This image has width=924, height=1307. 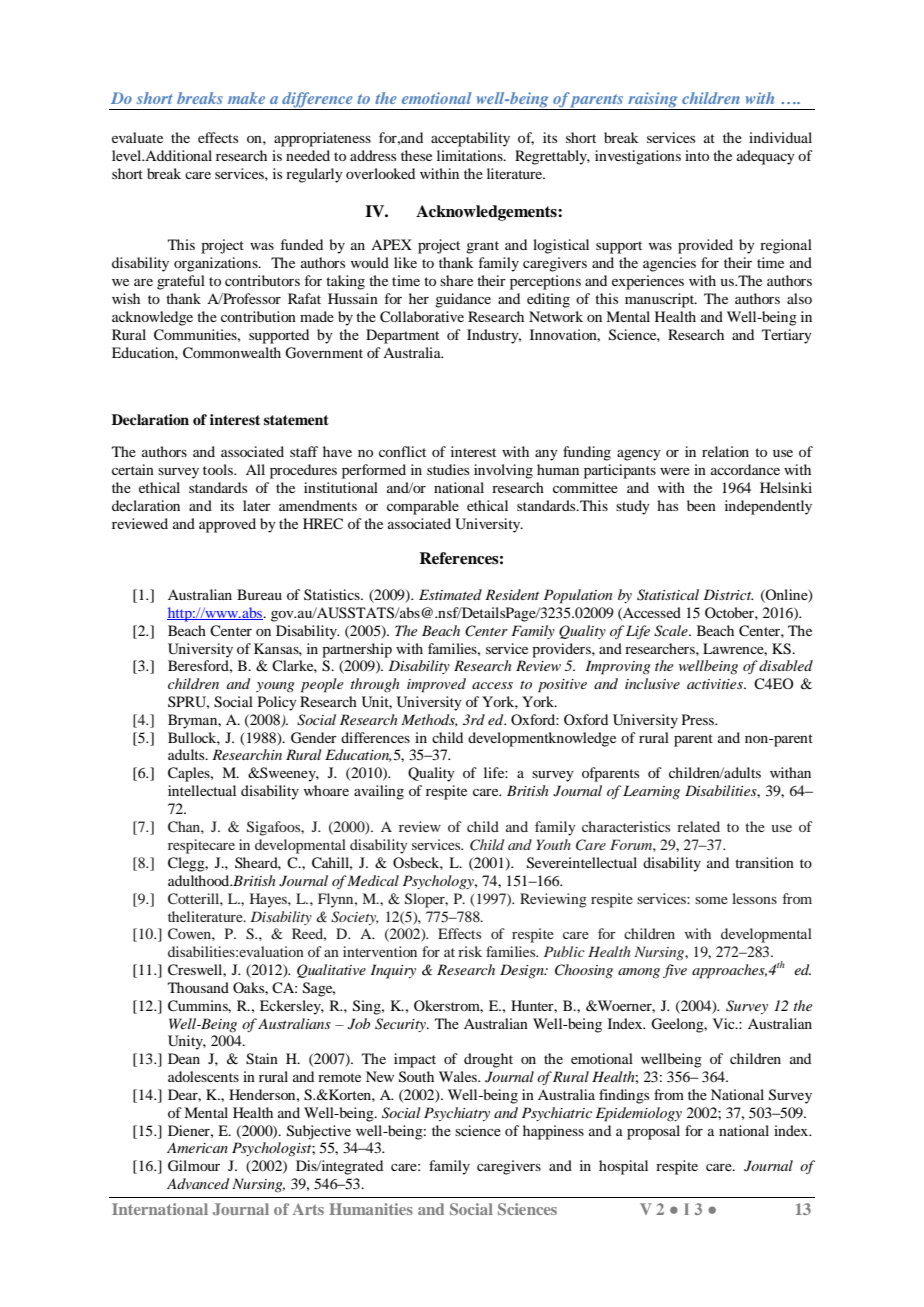 What do you see at coordinates (246, 98) in the image?
I see `make` at bounding box center [246, 98].
